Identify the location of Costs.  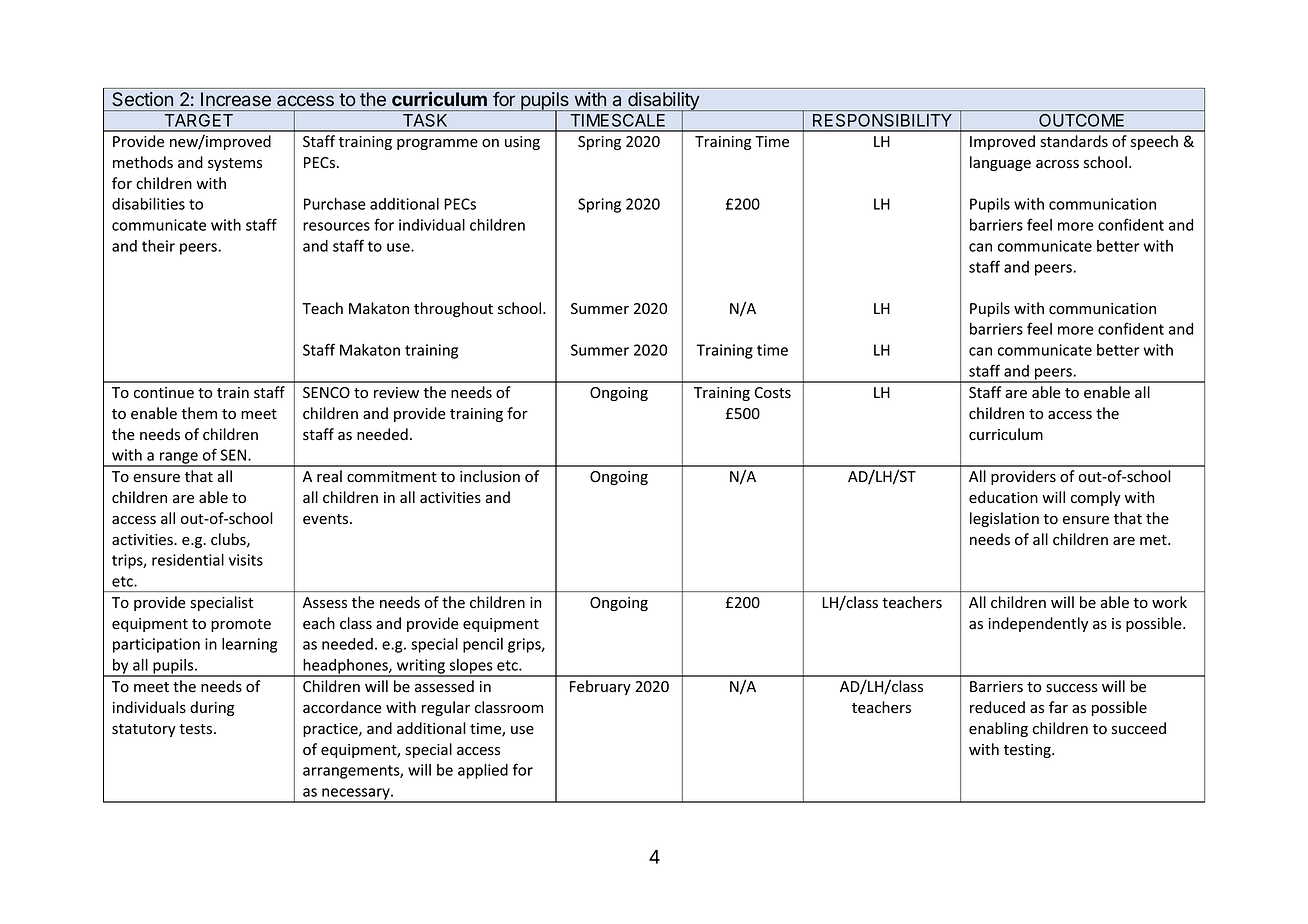
(772, 393).
